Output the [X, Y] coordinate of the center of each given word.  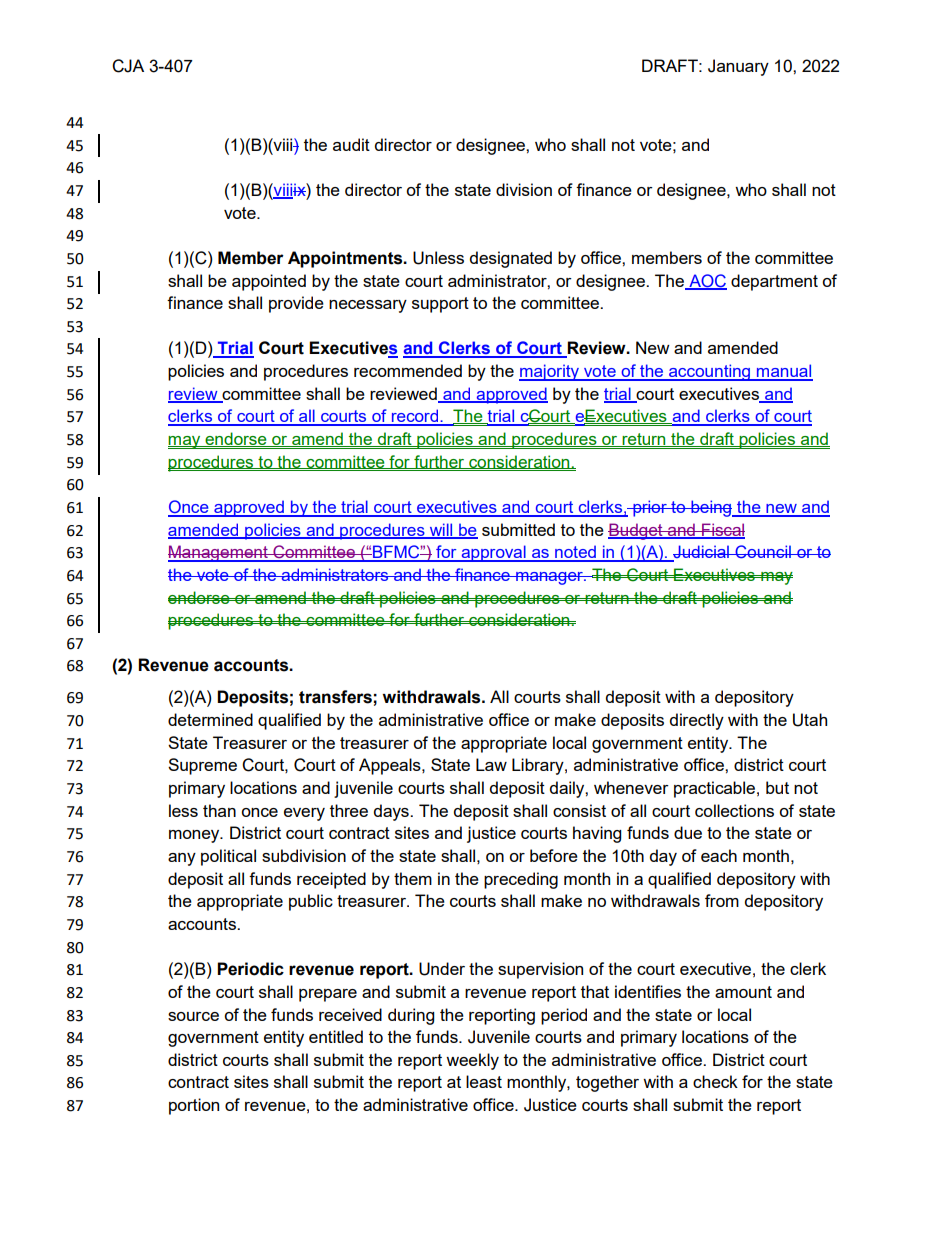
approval [493, 553]
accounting [709, 372]
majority [550, 372]
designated [511, 259]
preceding [521, 880]
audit [351, 144]
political [228, 857]
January [738, 67]
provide [296, 304]
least [484, 1081]
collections [734, 810]
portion [194, 1106]
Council [763, 551]
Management [219, 553]
